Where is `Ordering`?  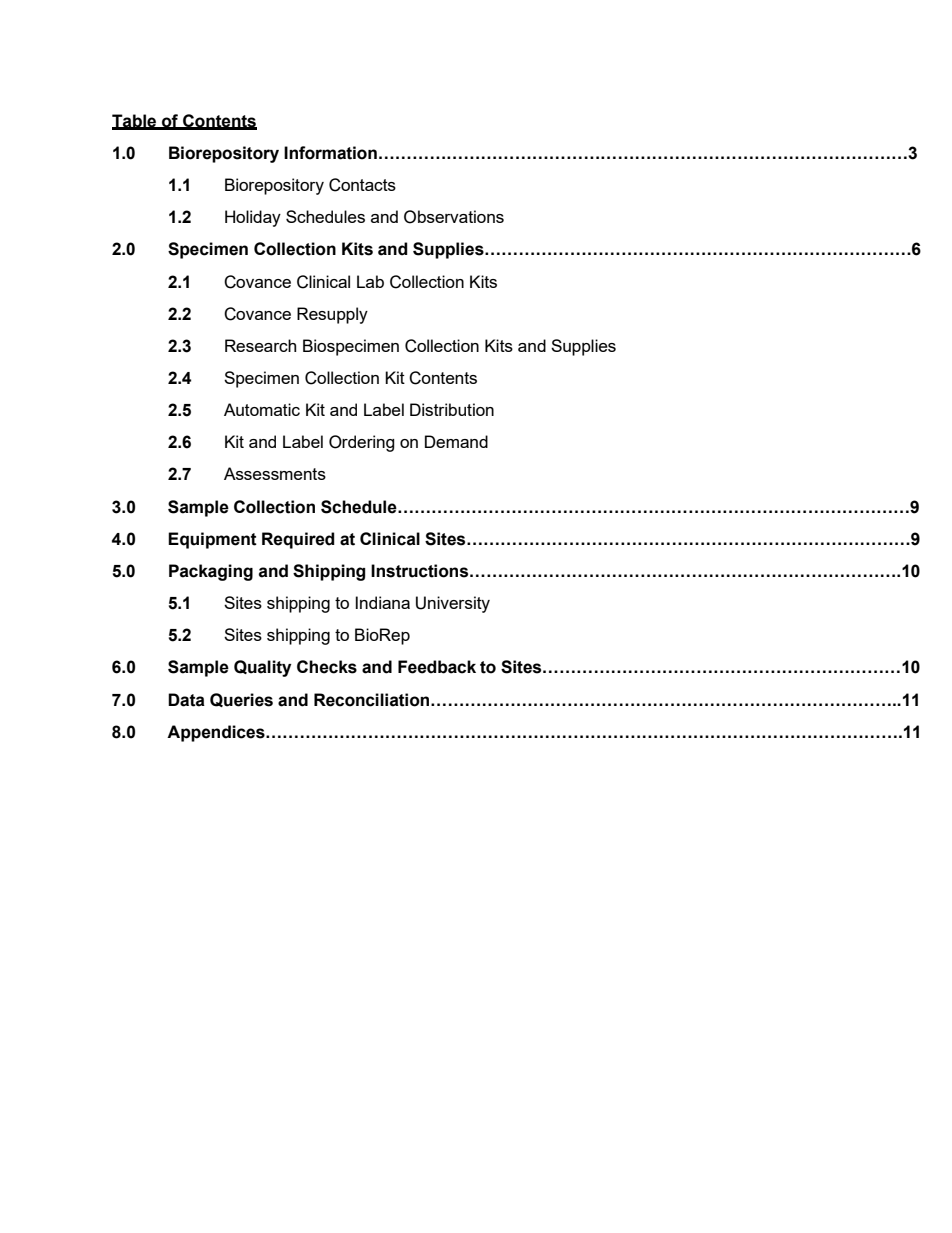 Ordering is located at coordinates (362, 443).
